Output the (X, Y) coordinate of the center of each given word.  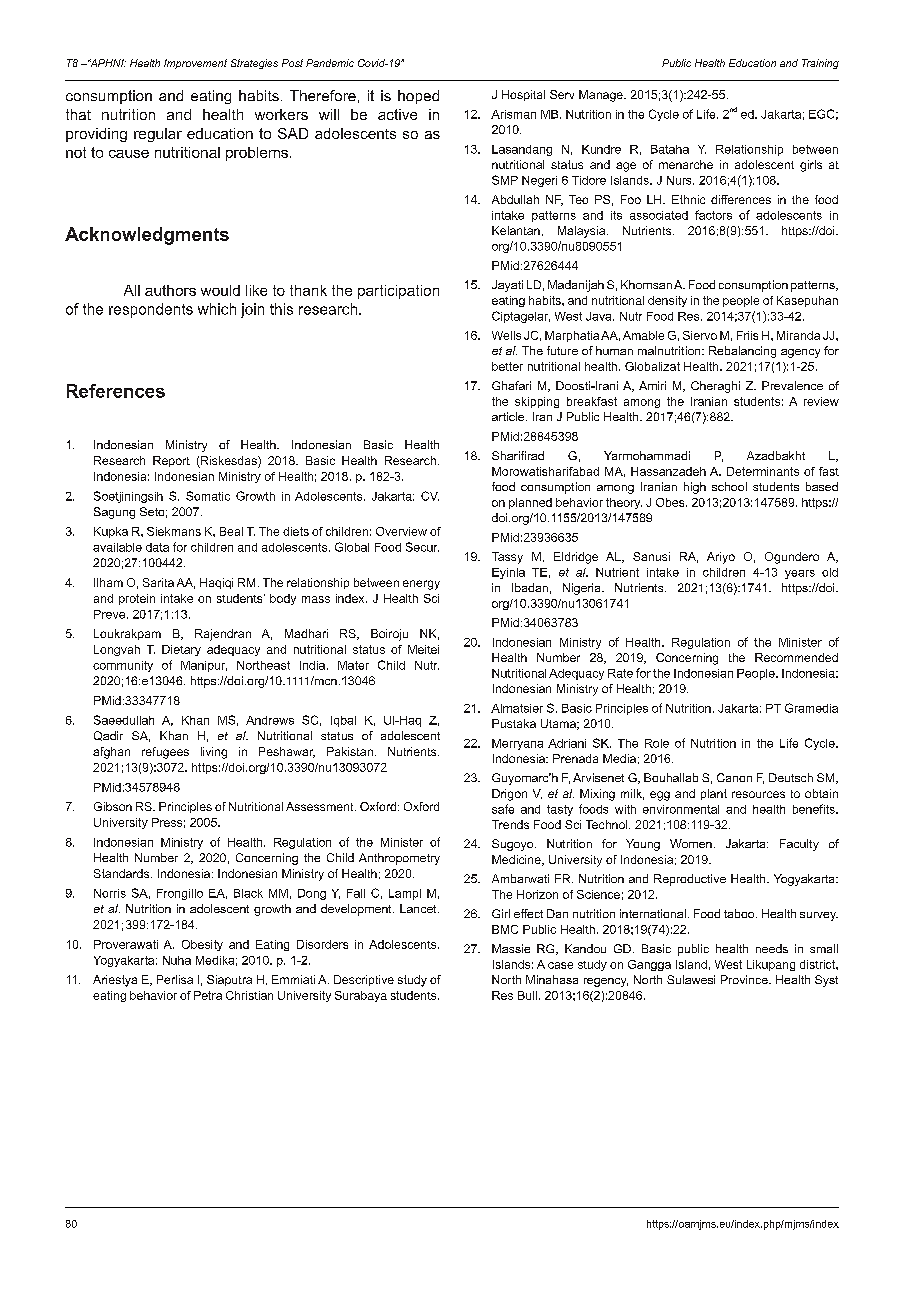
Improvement (195, 64)
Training (820, 64)
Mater (353, 665)
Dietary (181, 650)
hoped (418, 97)
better (507, 366)
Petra (208, 995)
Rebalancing (742, 352)
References (116, 391)
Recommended (796, 657)
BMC (505, 929)
